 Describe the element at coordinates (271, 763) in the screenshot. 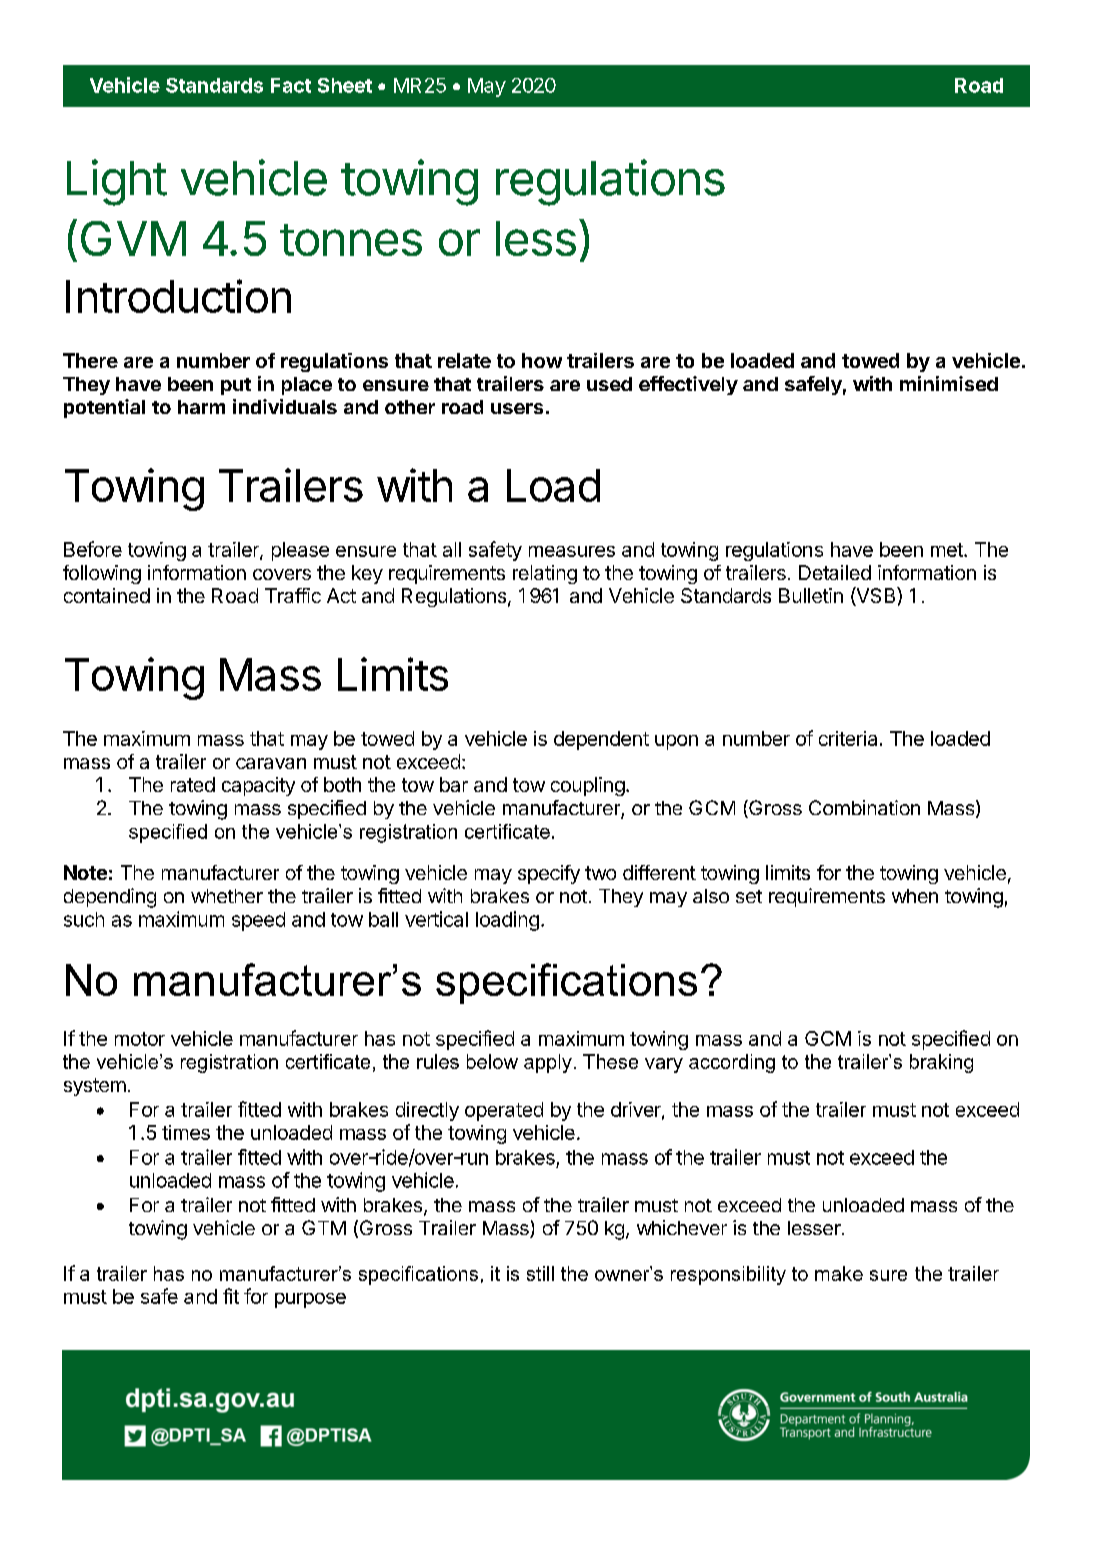

I see `caravan` at that location.
